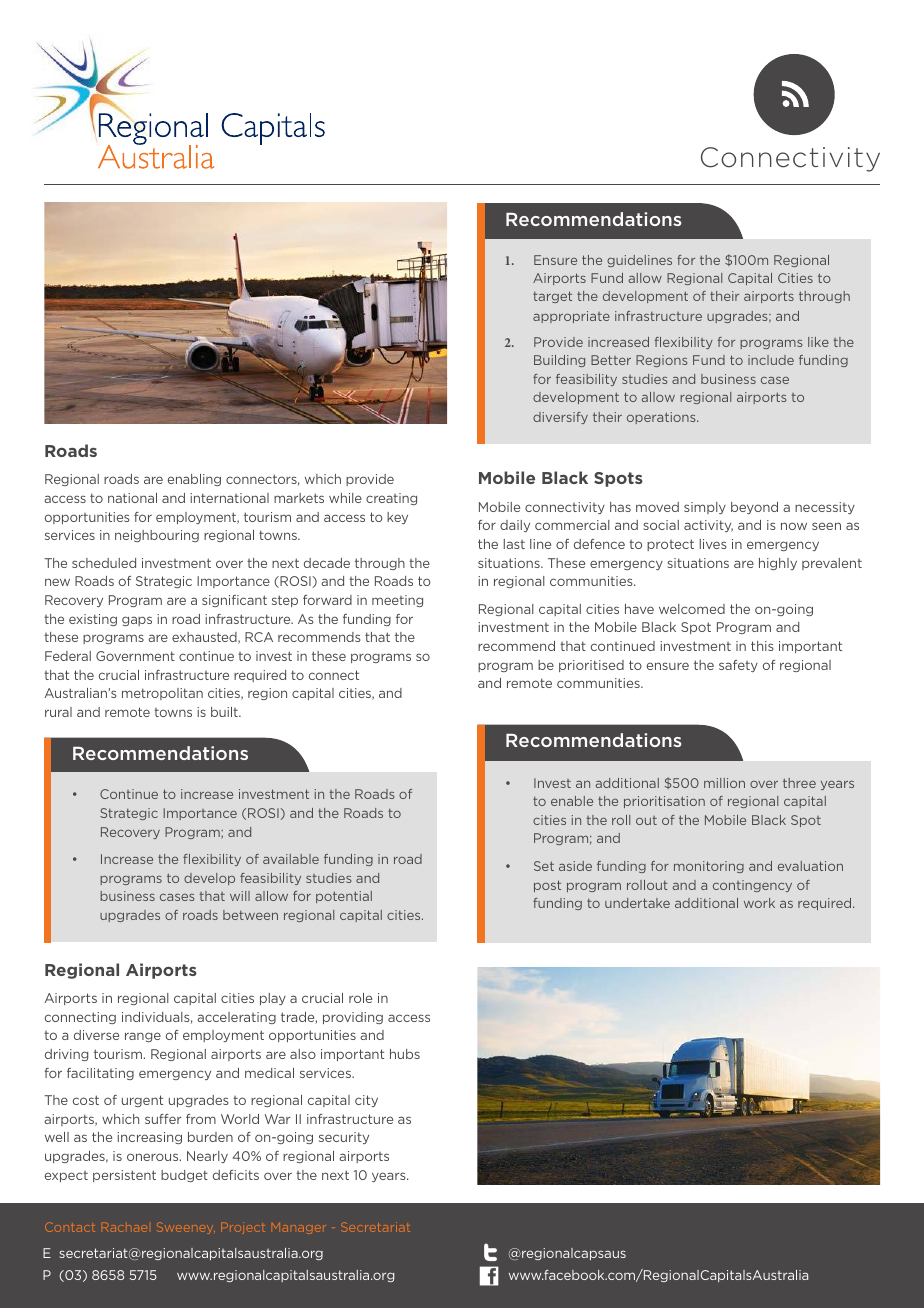  I want to click on include, so click(771, 360).
